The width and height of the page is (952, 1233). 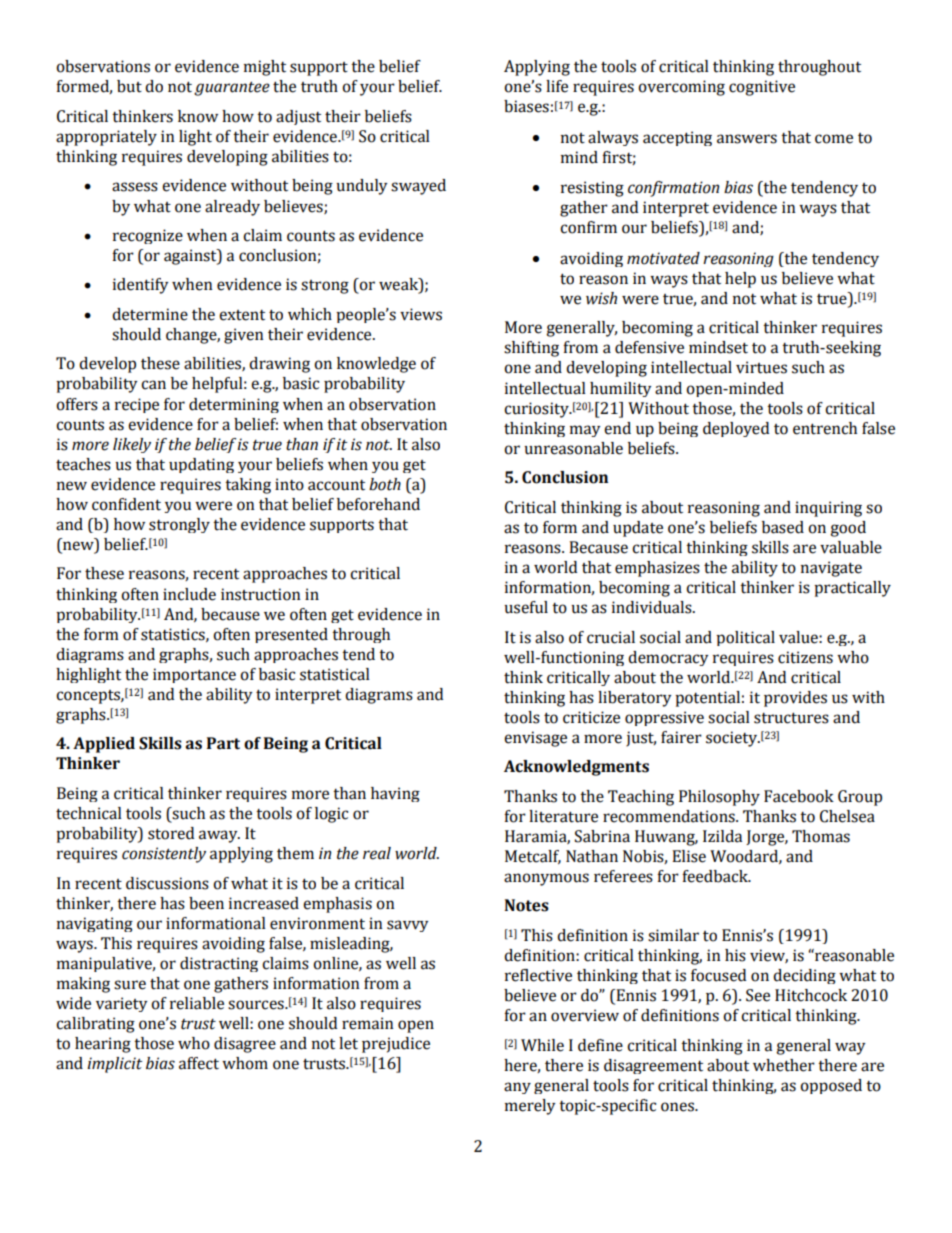 What do you see at coordinates (167, 883) in the page?
I see `discussions` at bounding box center [167, 883].
